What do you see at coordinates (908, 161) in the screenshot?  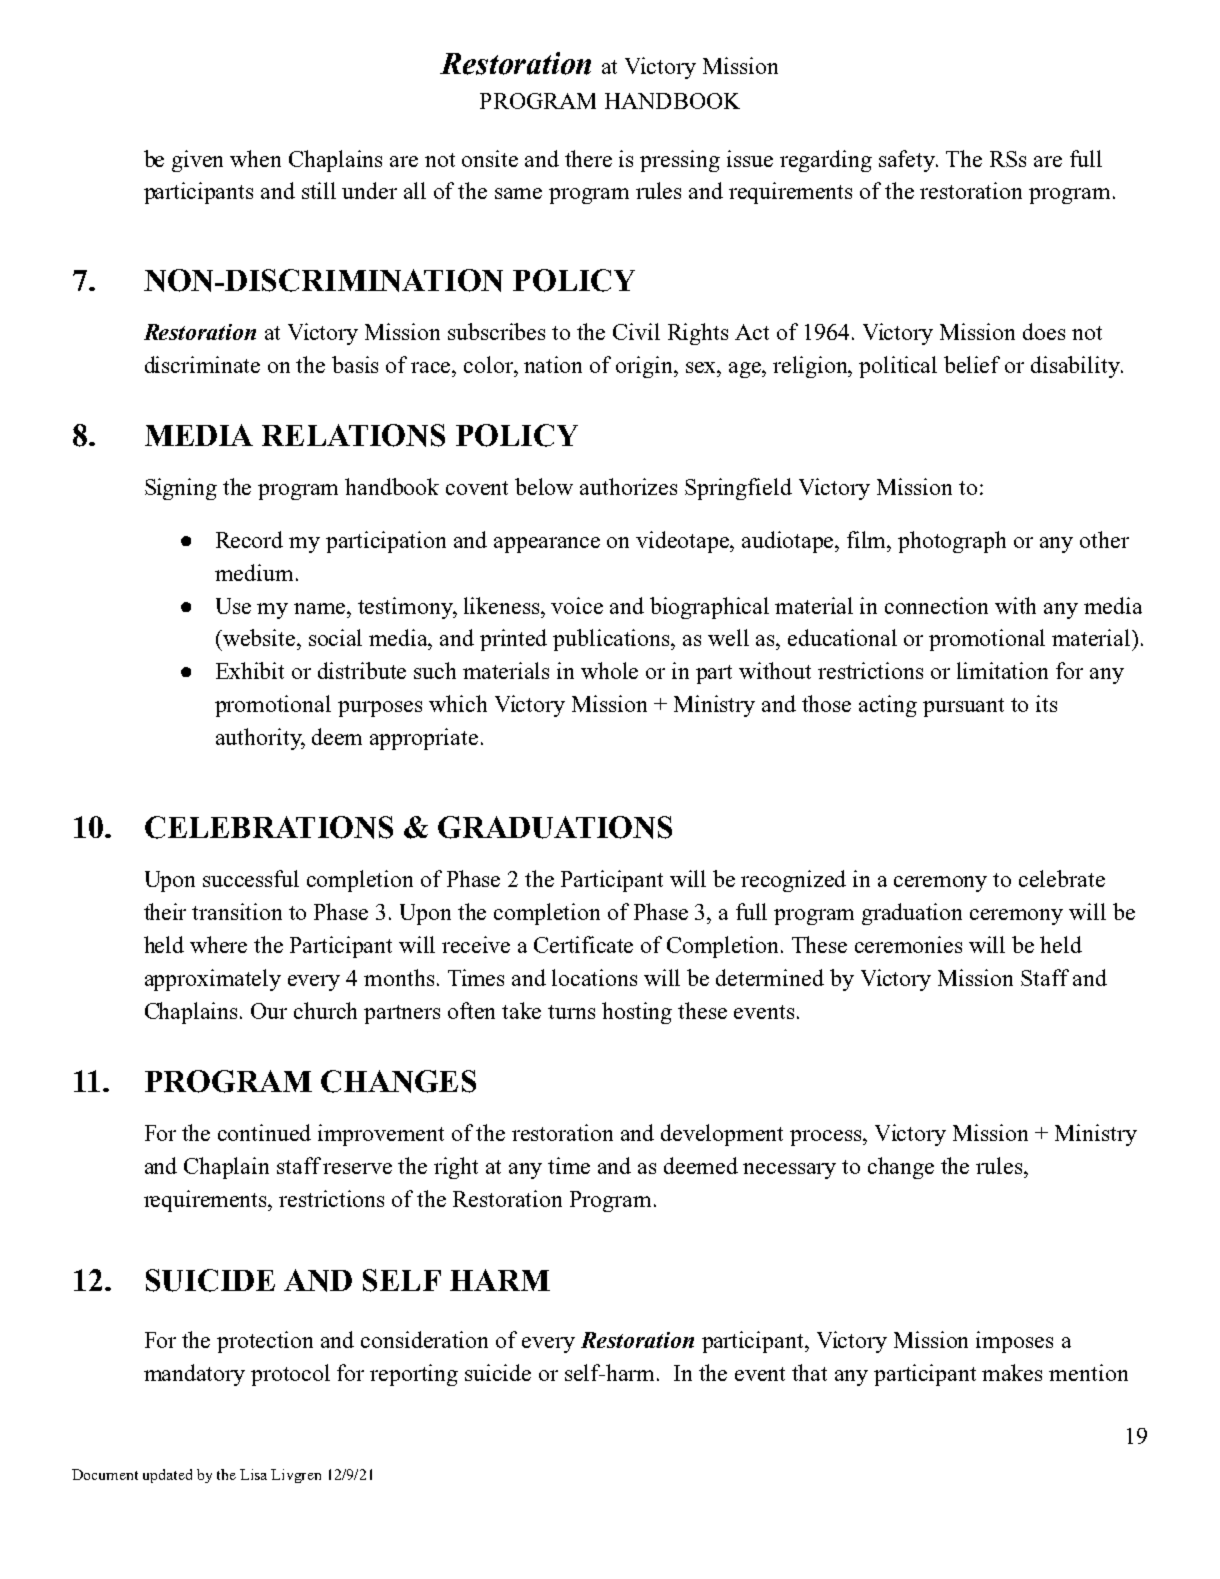 I see `safety` at bounding box center [908, 161].
